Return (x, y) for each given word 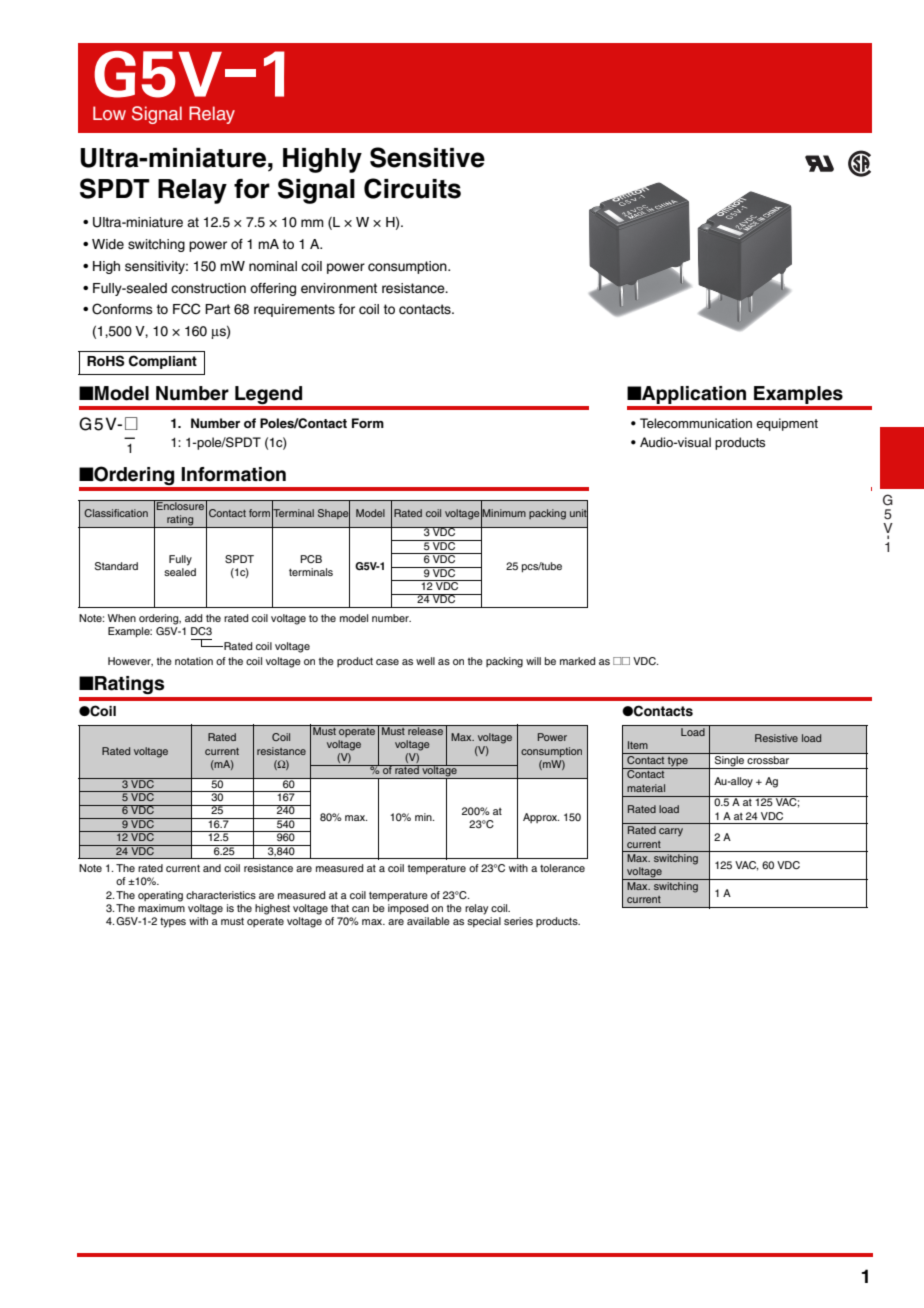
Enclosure (180, 505)
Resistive (776, 738)
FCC (186, 309)
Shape (334, 513)
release (425, 730)
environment (339, 288)
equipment (787, 424)
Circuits (412, 188)
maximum (161, 906)
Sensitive (427, 157)
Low (109, 113)
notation (194, 661)
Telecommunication (696, 423)
